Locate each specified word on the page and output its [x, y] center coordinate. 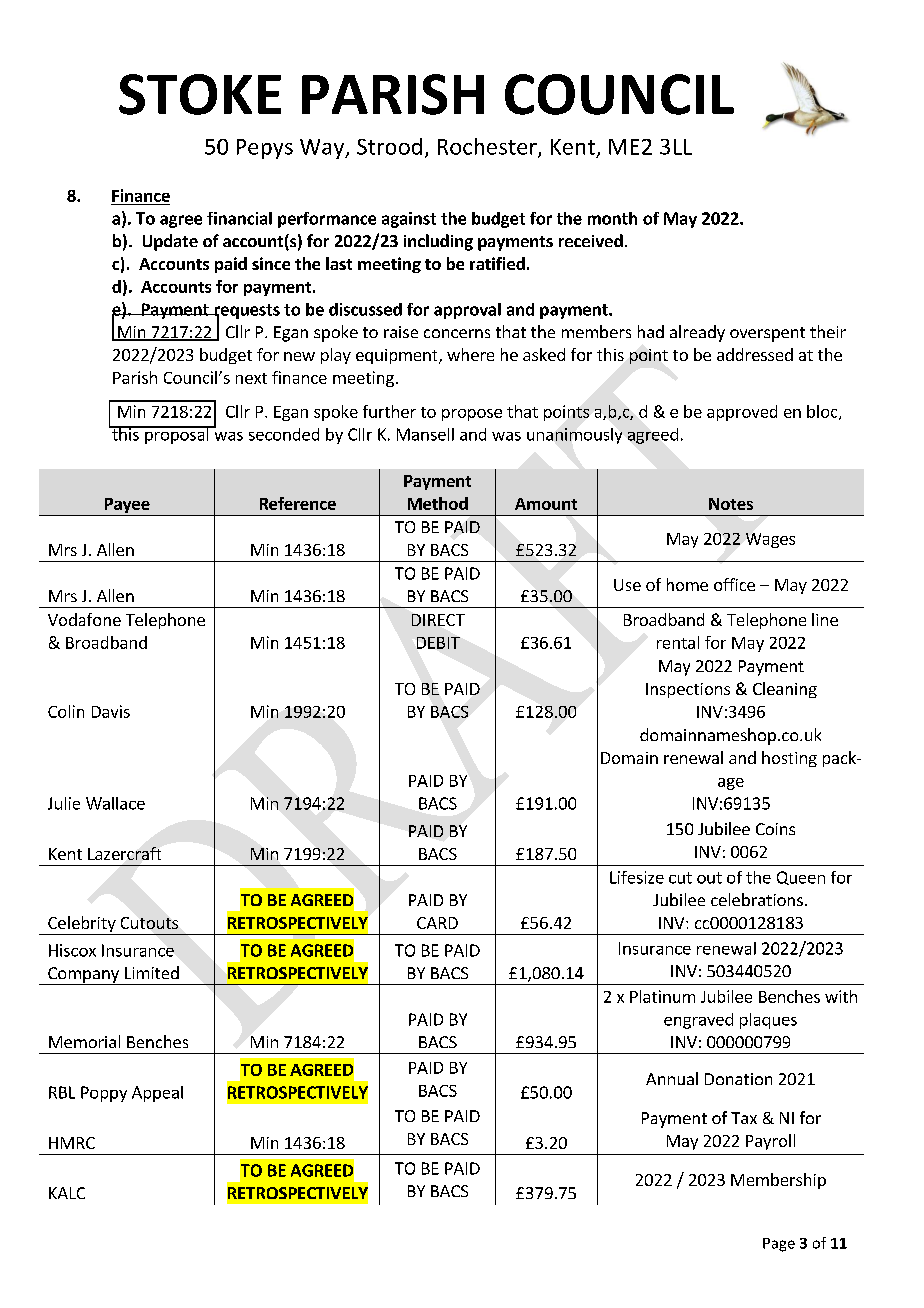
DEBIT [438, 643]
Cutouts [149, 923]
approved [742, 413]
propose [472, 415]
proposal [177, 435]
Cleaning [785, 690]
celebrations [757, 899]
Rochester [488, 147]
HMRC [72, 1143]
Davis [111, 711]
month [612, 218]
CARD [437, 923]
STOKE [200, 94]
